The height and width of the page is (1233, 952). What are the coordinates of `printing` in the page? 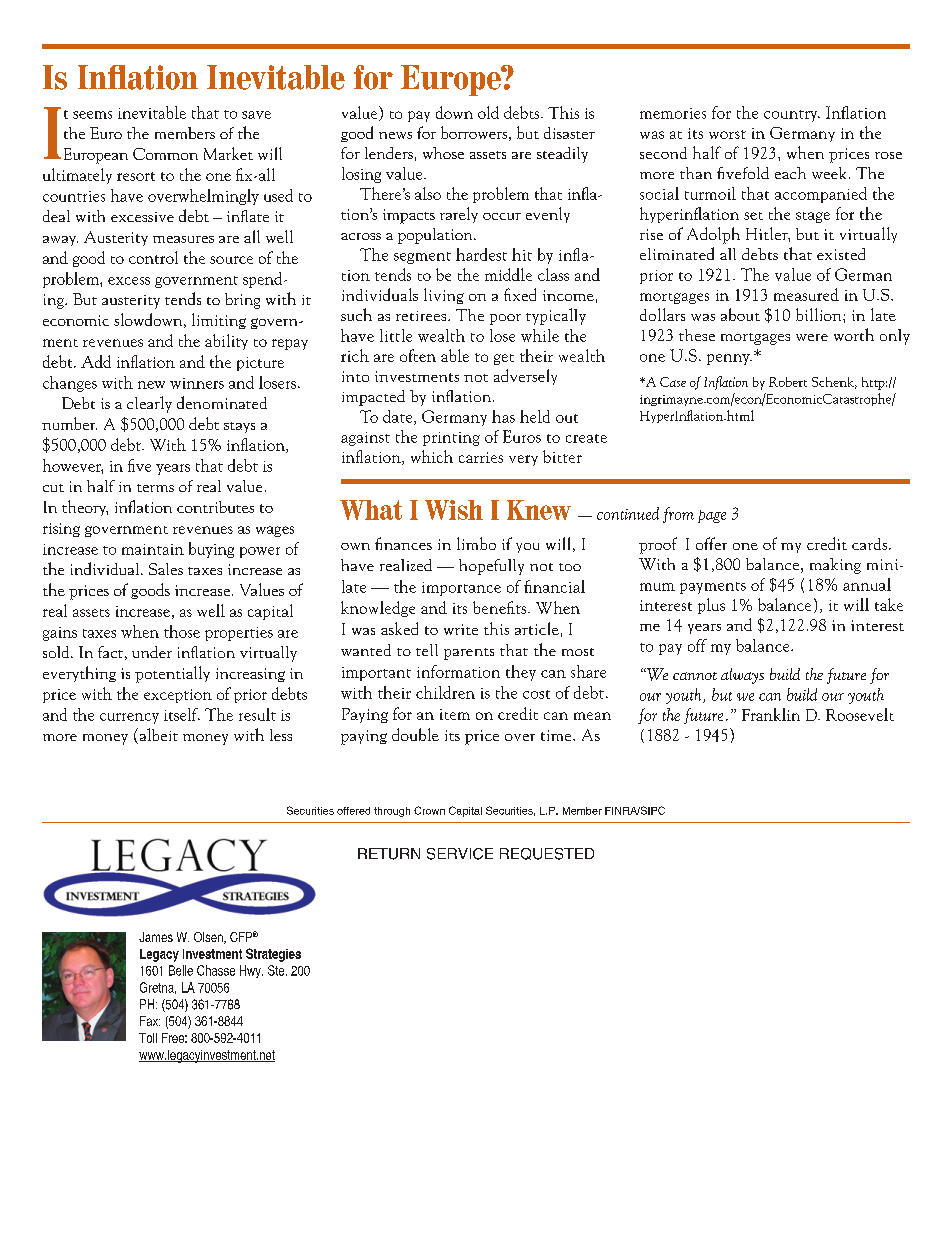 It's located at (451, 439).
